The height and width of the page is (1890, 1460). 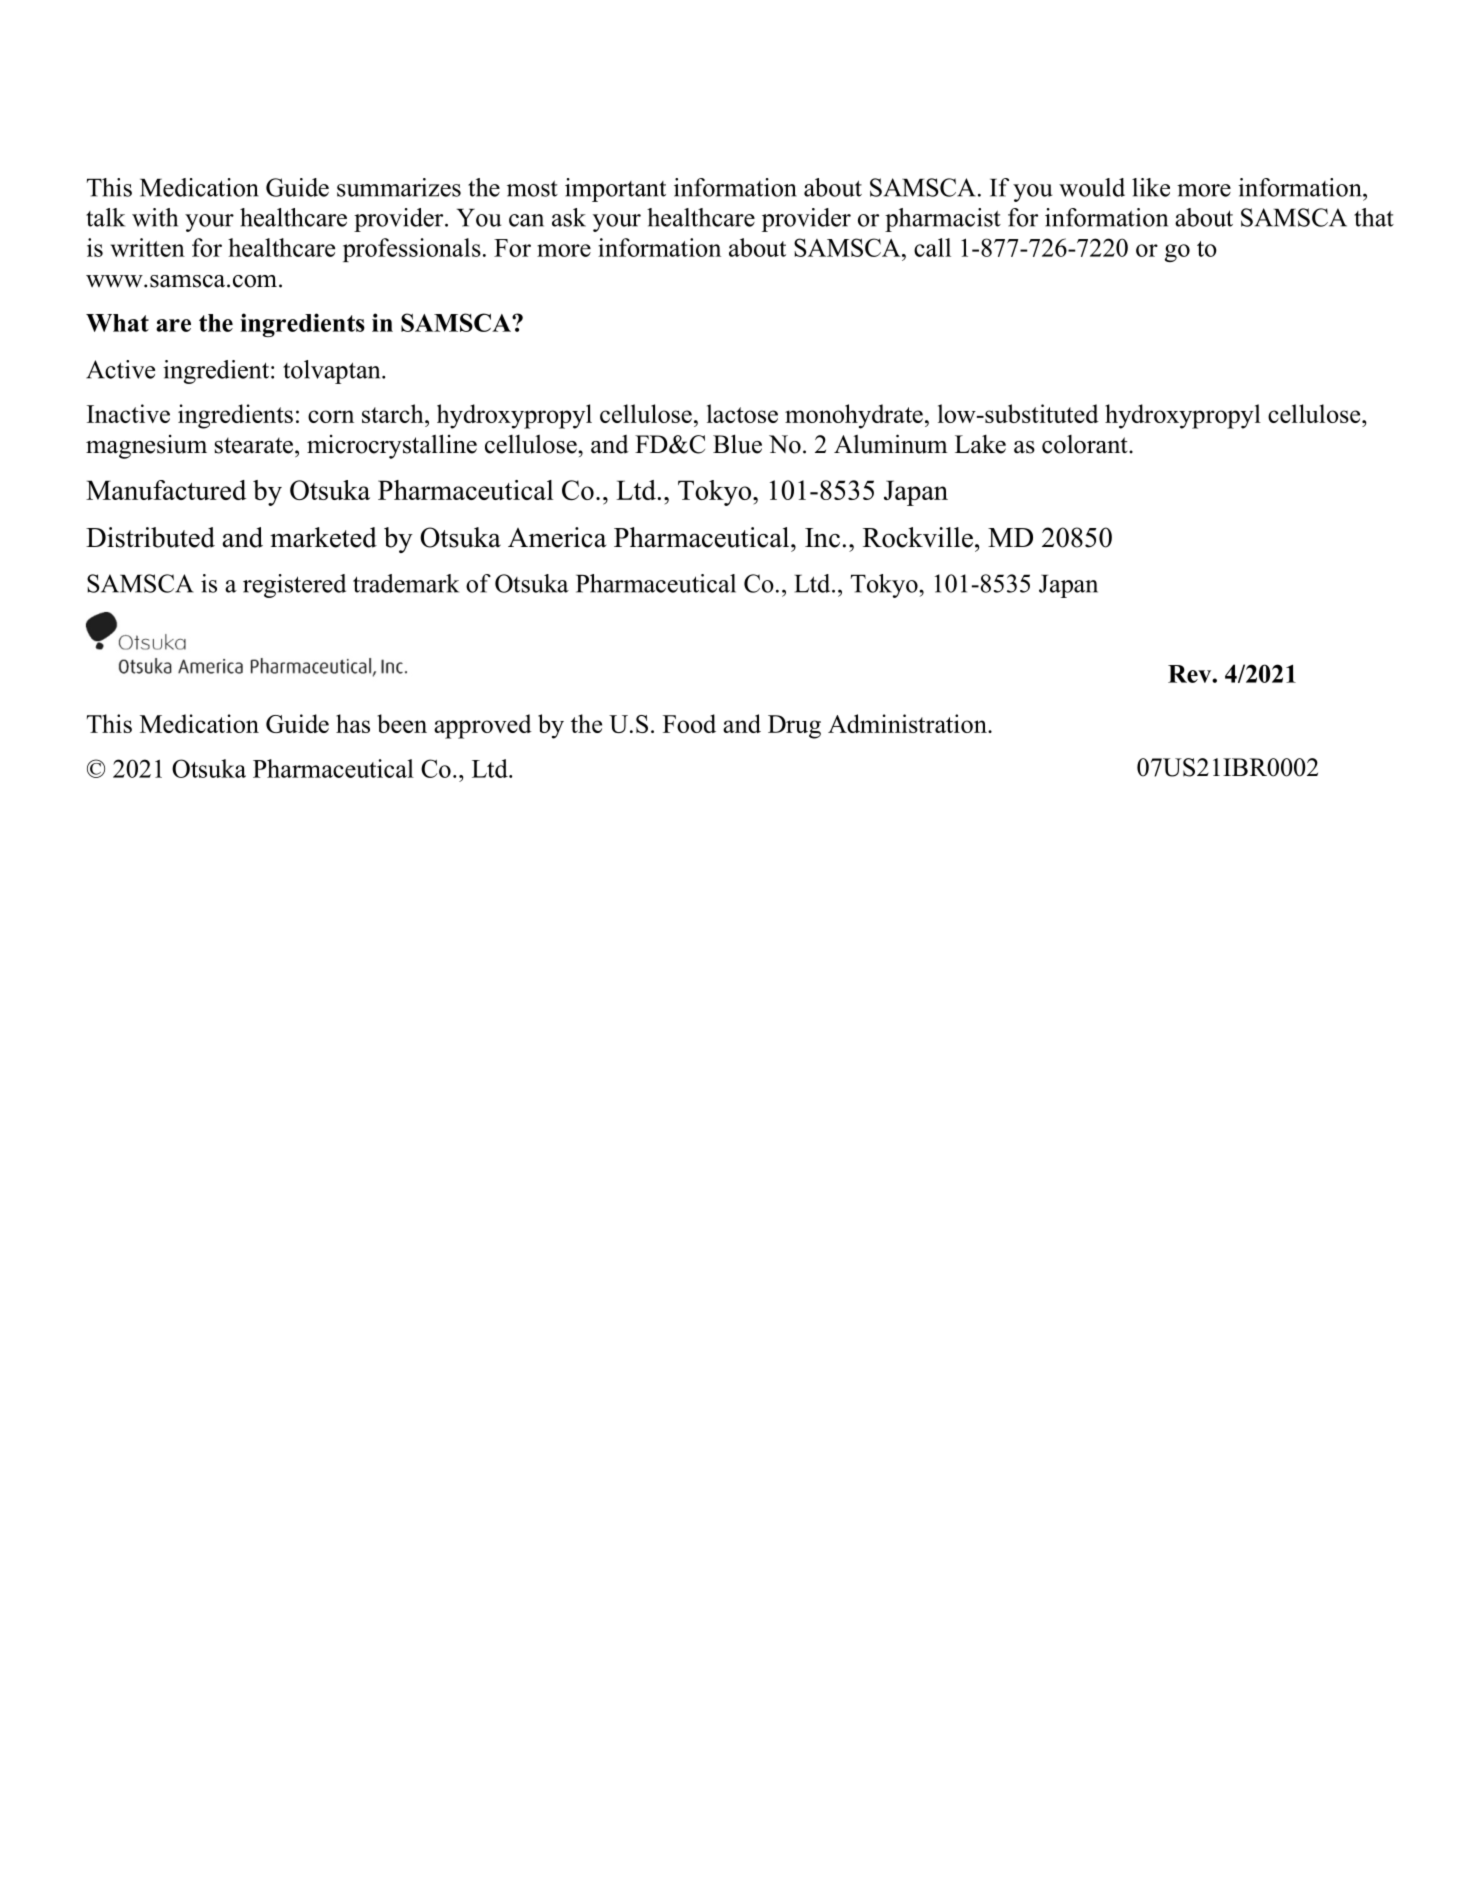 What do you see at coordinates (166, 490) in the page?
I see `Manufactured` at bounding box center [166, 490].
